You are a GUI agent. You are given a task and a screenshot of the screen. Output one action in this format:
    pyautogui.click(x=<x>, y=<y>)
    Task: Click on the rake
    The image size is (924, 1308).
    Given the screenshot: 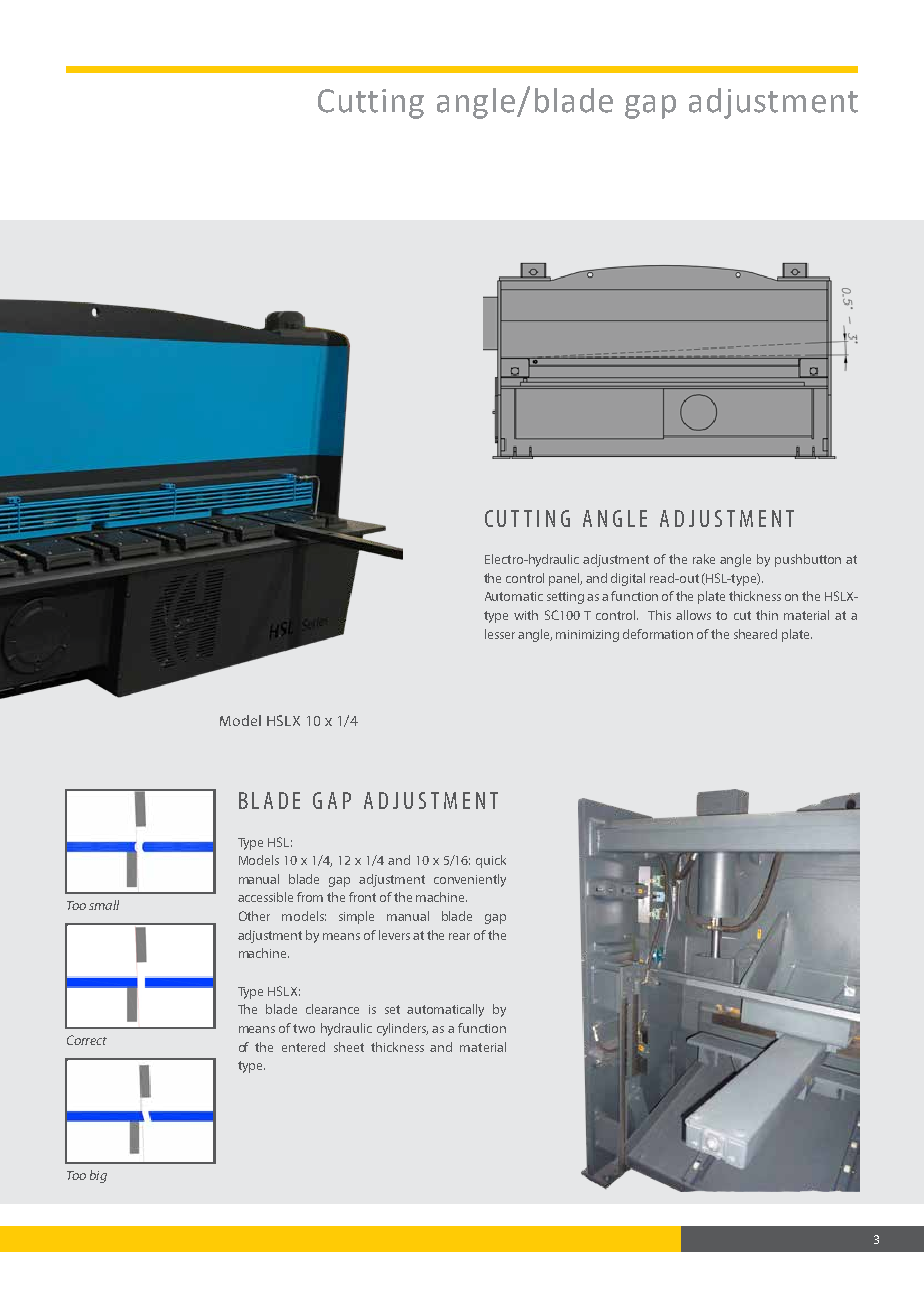 What is the action you would take?
    pyautogui.click(x=704, y=559)
